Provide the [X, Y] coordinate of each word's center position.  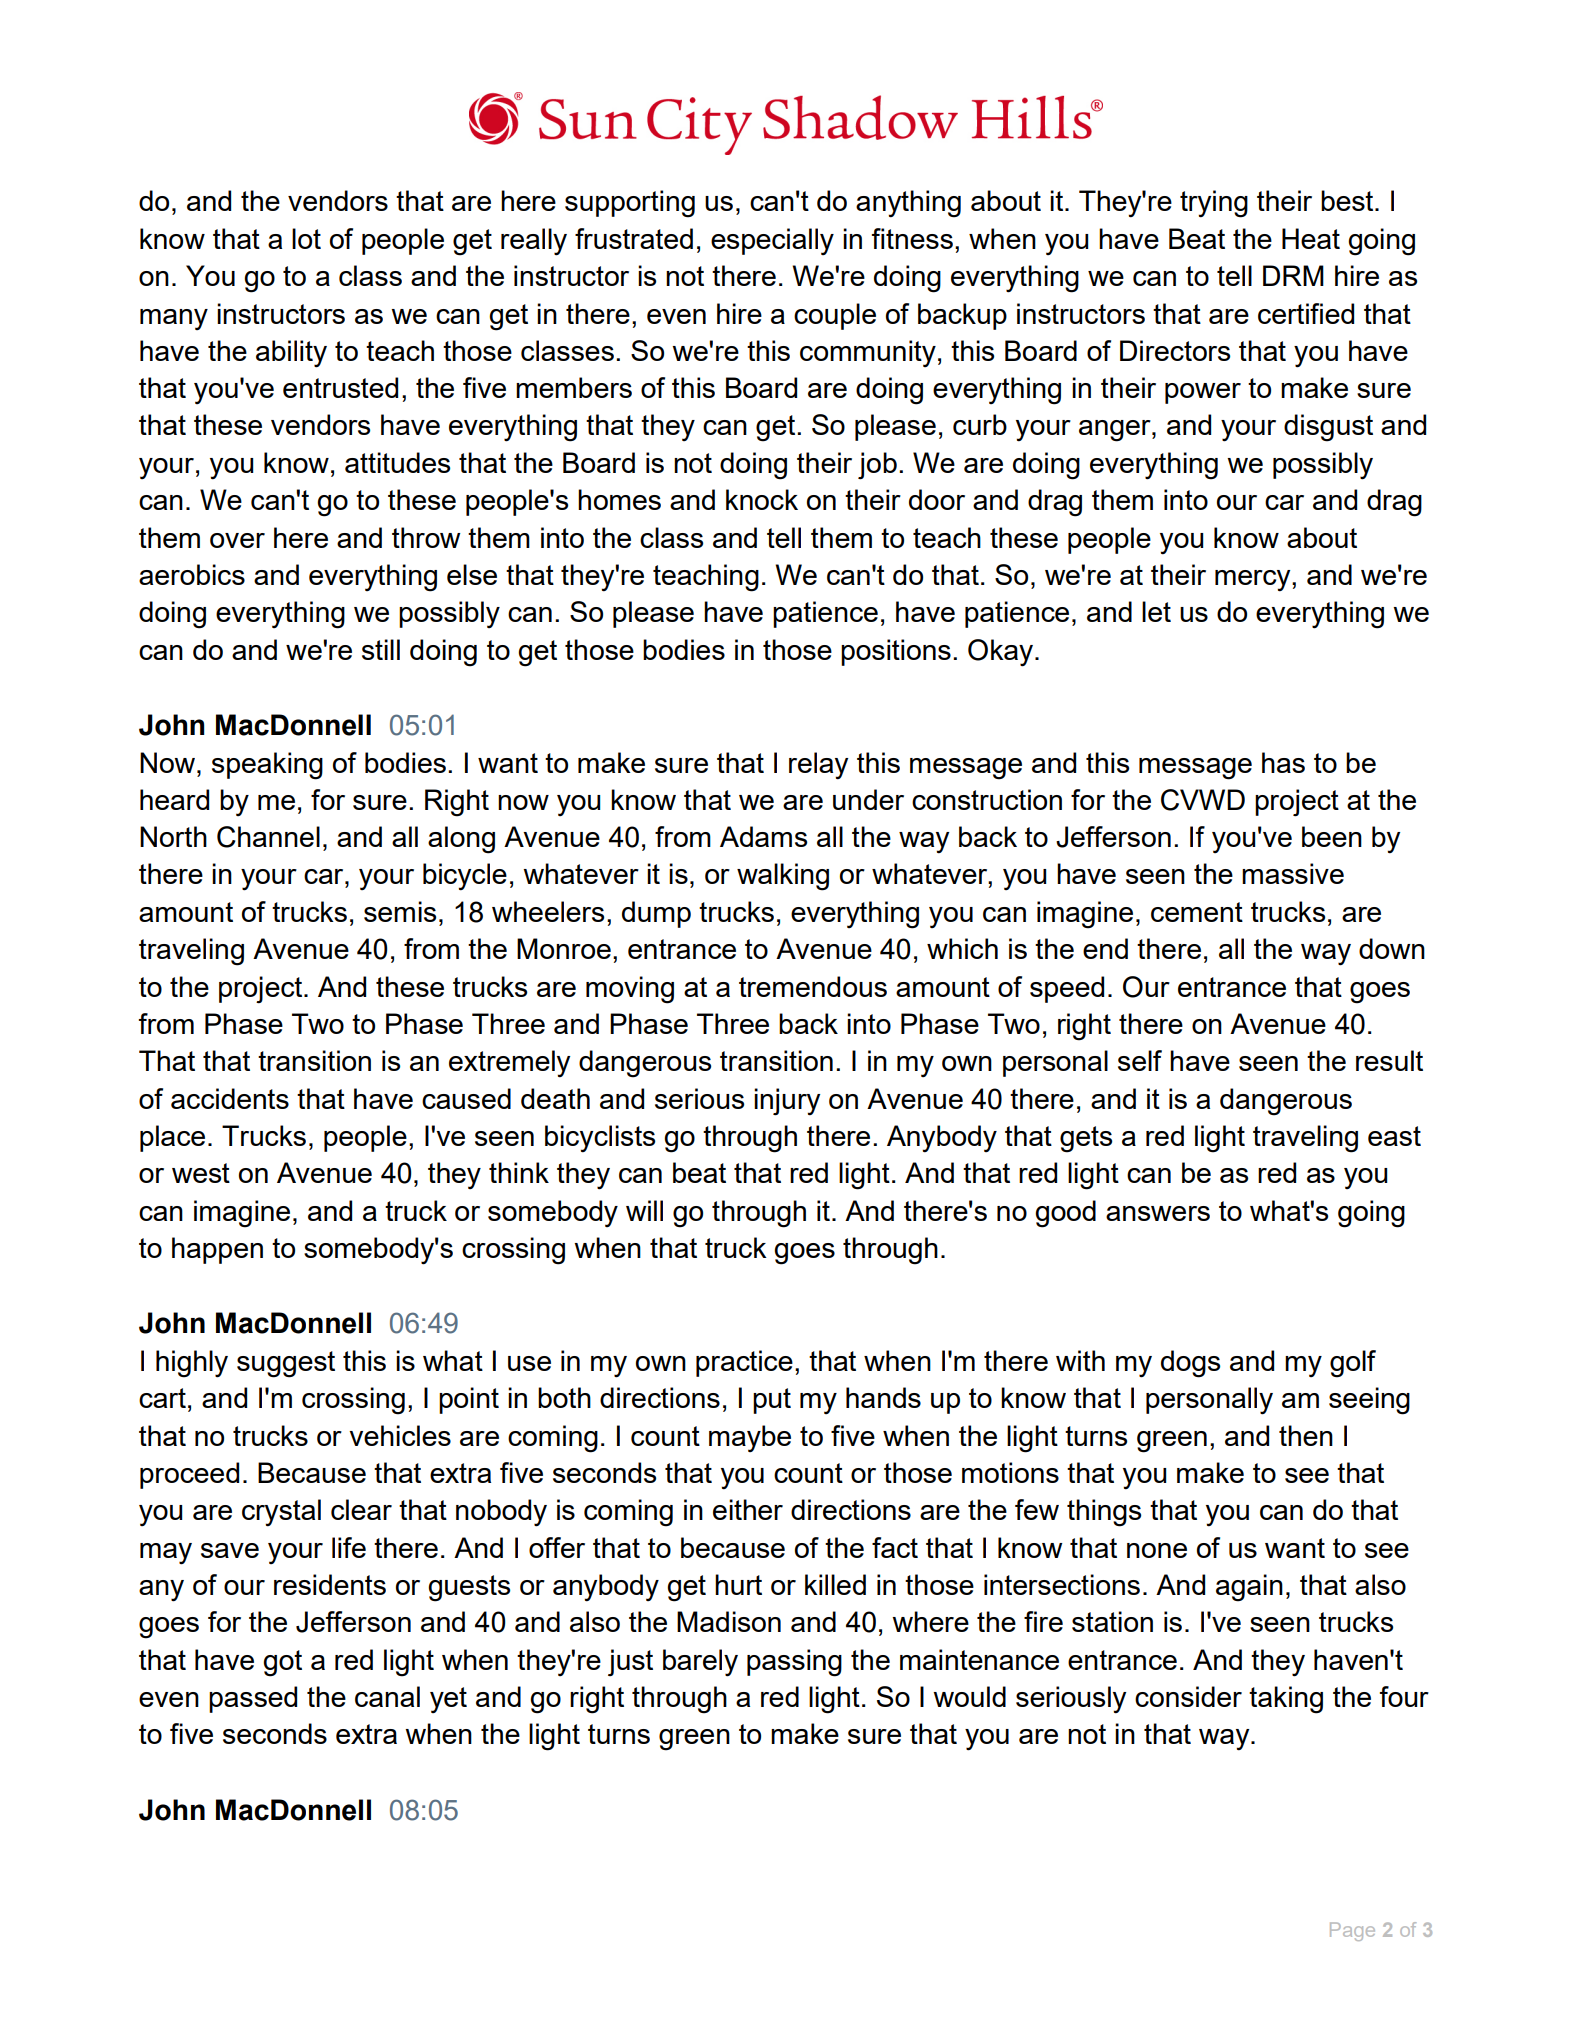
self [1140, 1060]
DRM [1293, 275]
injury [787, 1102]
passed [253, 1699]
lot [306, 238]
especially [772, 241]
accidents [230, 1098]
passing [794, 1663]
